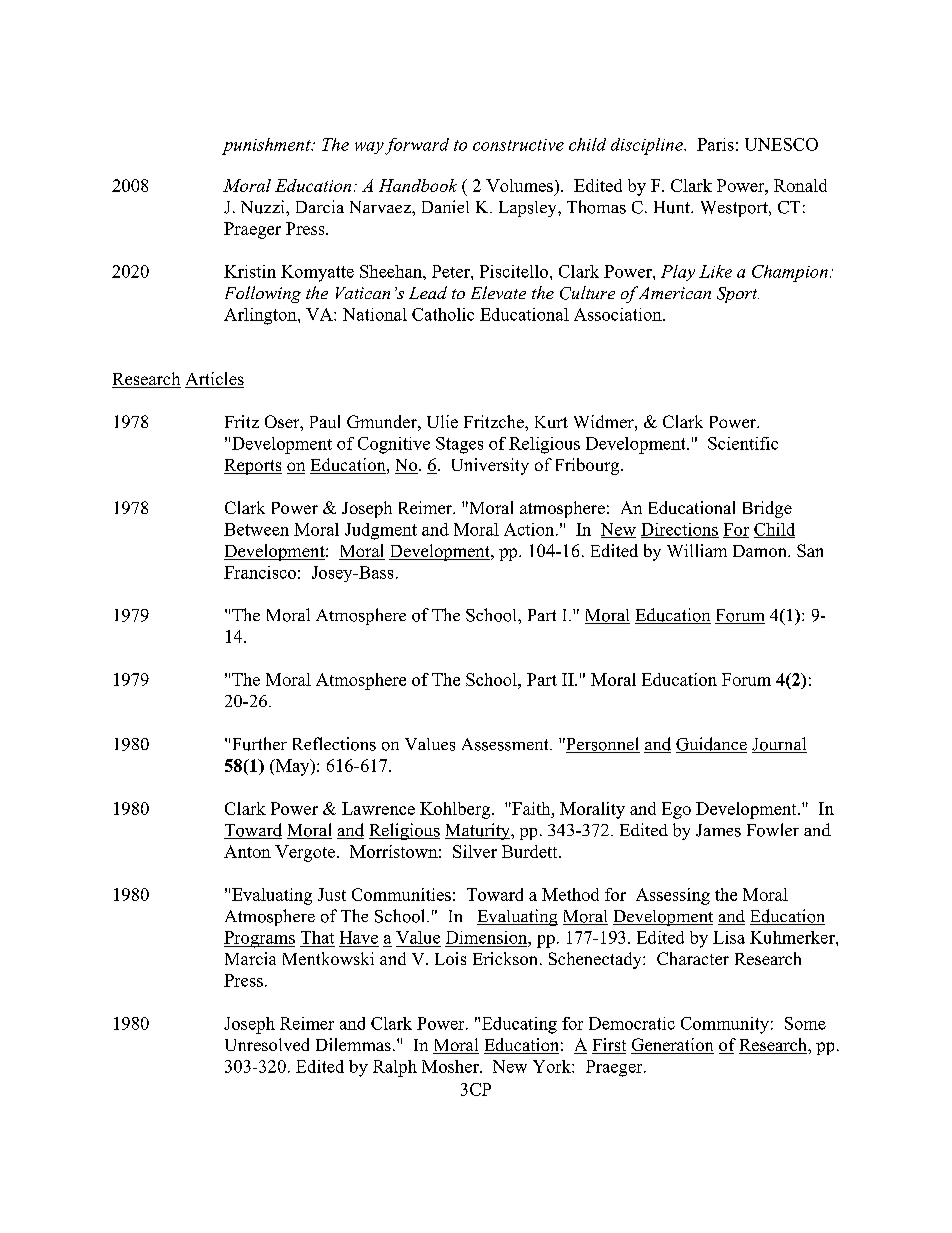  What do you see at coordinates (334, 744) in the screenshot?
I see `Reflections` at bounding box center [334, 744].
